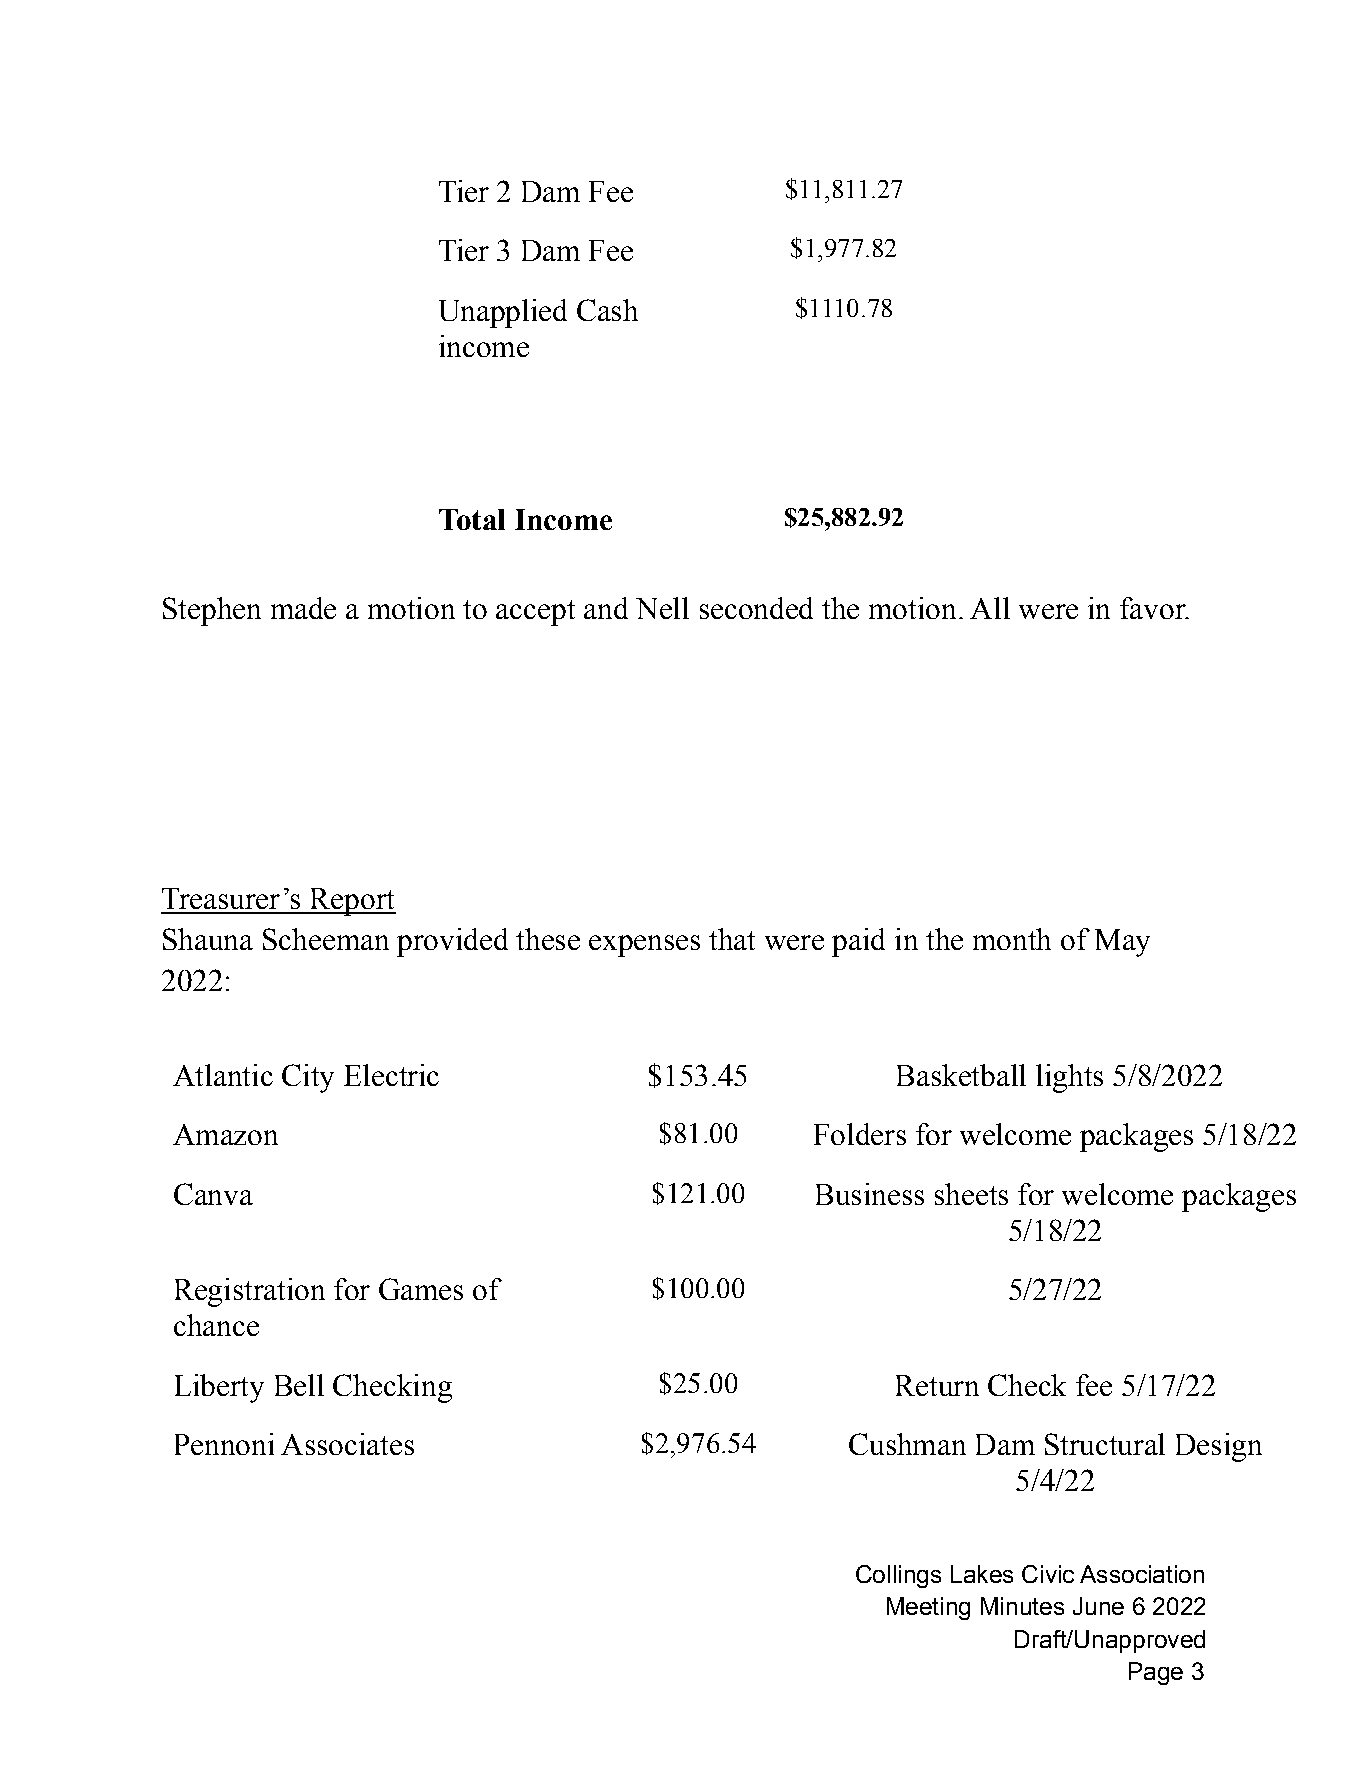 The image size is (1368, 1770). I want to click on sheets, so click(971, 1194).
